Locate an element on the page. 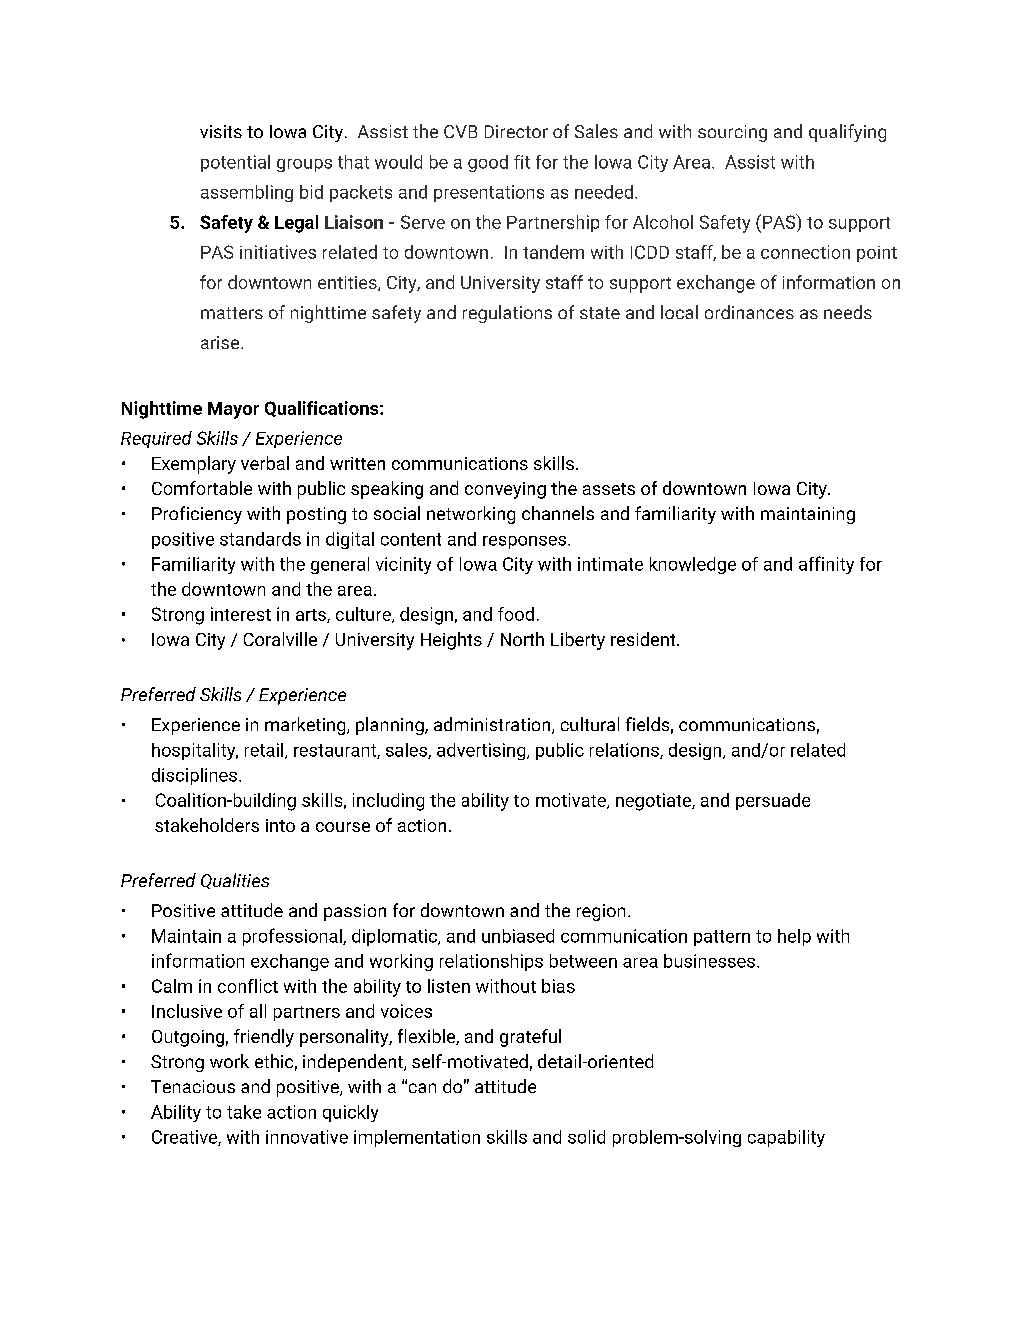 The width and height of the document is (1025, 1327). disciplines is located at coordinates (194, 776).
